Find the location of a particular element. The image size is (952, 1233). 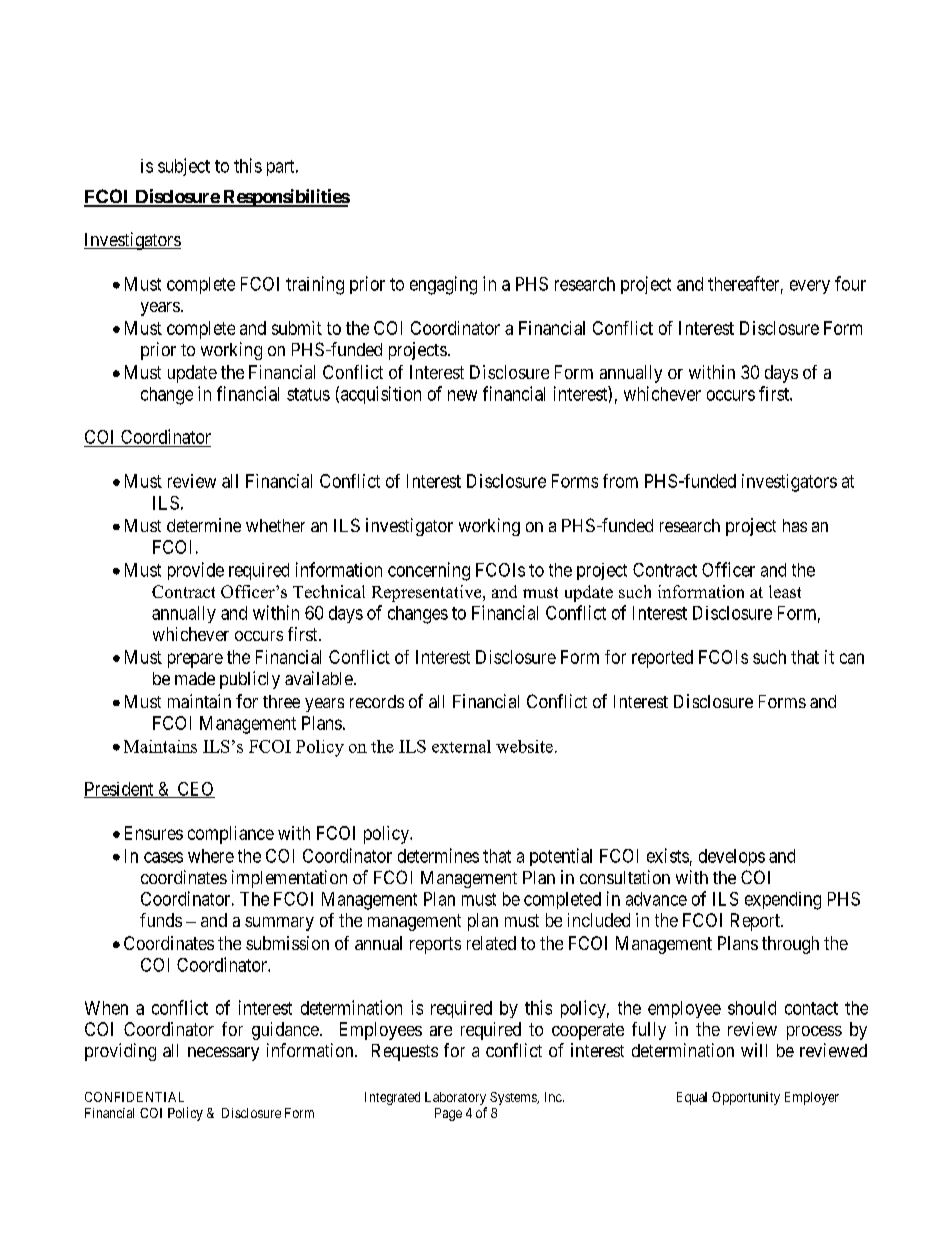

whether is located at coordinates (275, 525).
